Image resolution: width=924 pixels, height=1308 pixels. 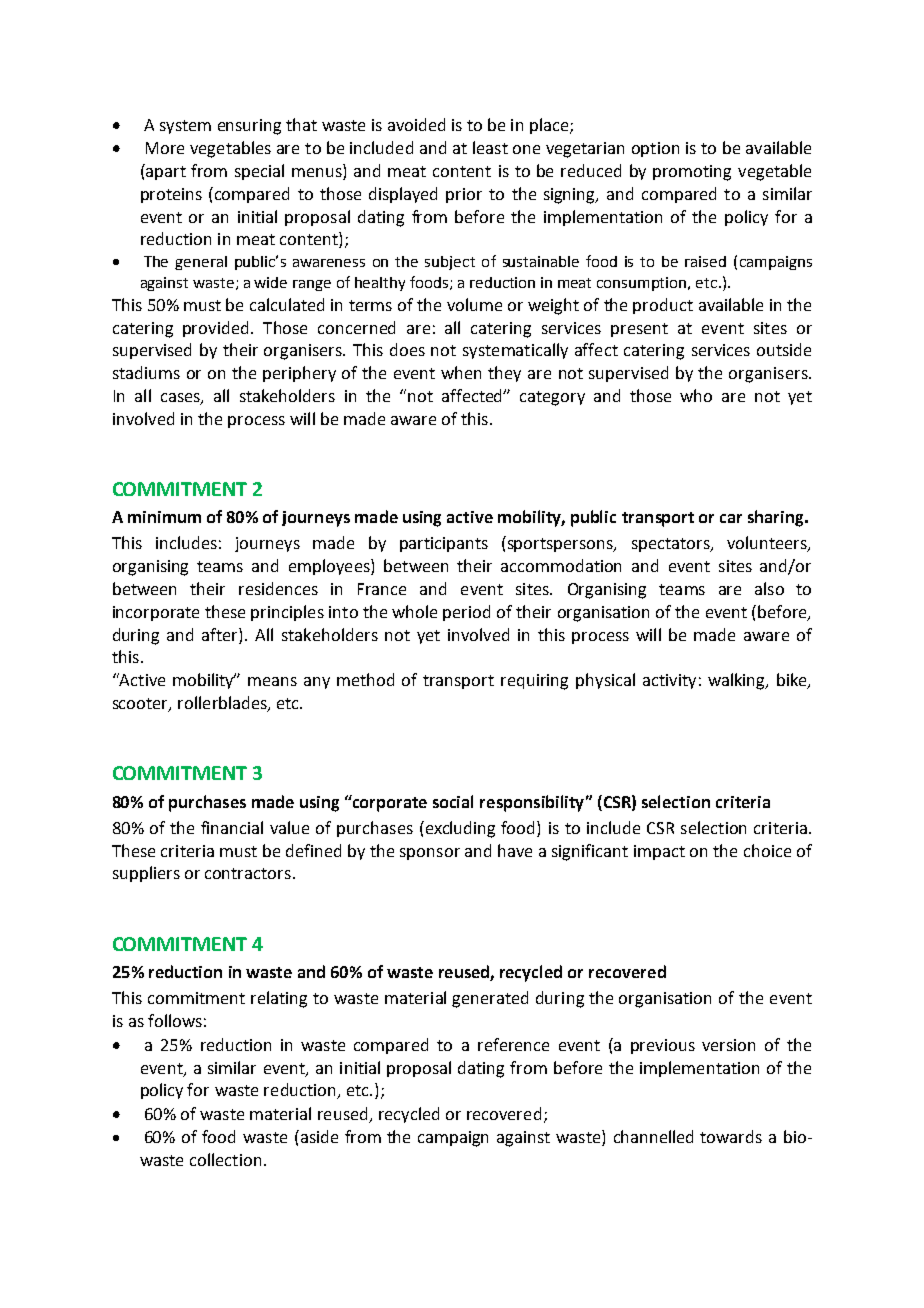 I want to click on aside, so click(x=318, y=1136).
